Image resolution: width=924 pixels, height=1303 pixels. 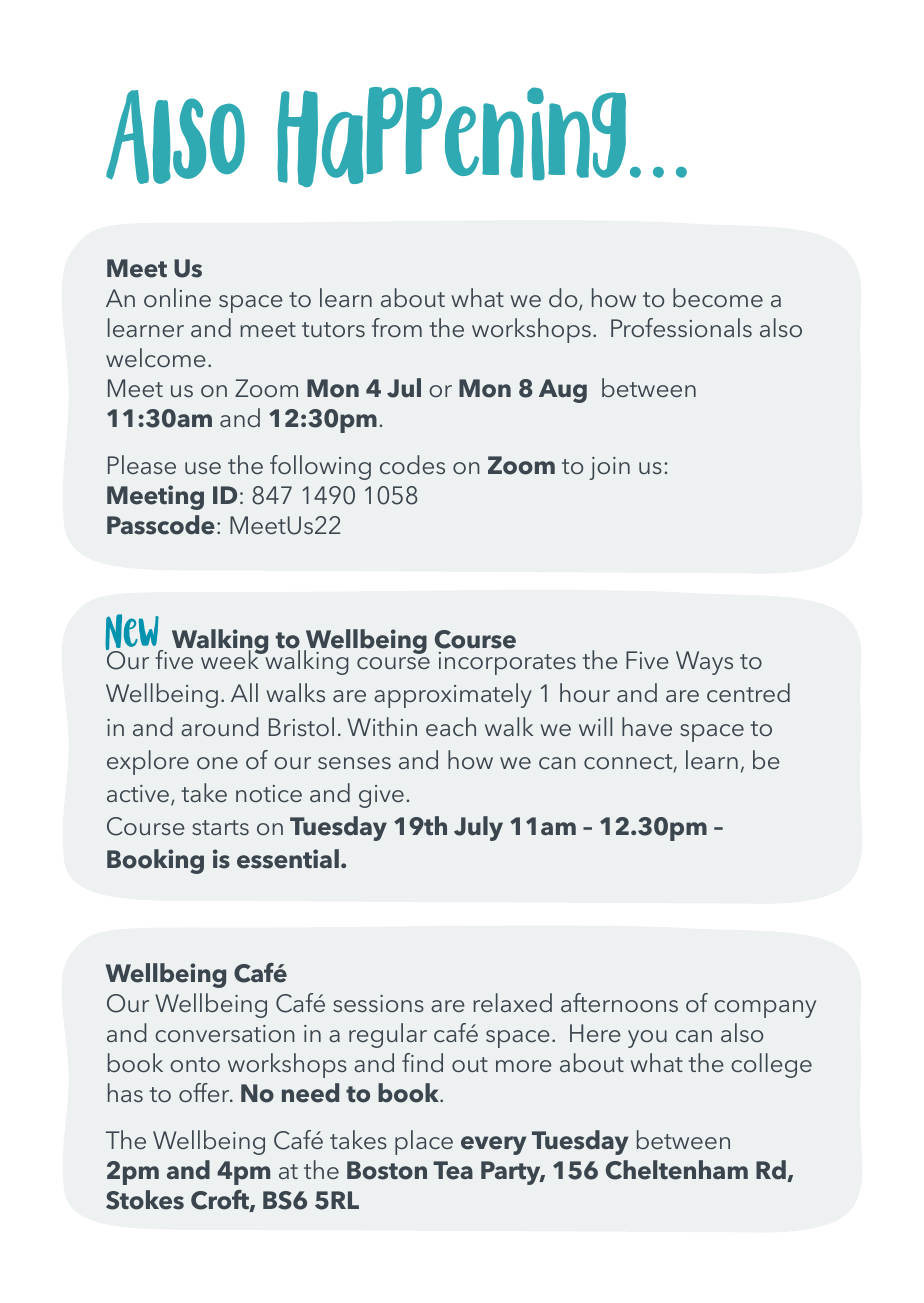 I want to click on Happening, so click(x=451, y=137).
